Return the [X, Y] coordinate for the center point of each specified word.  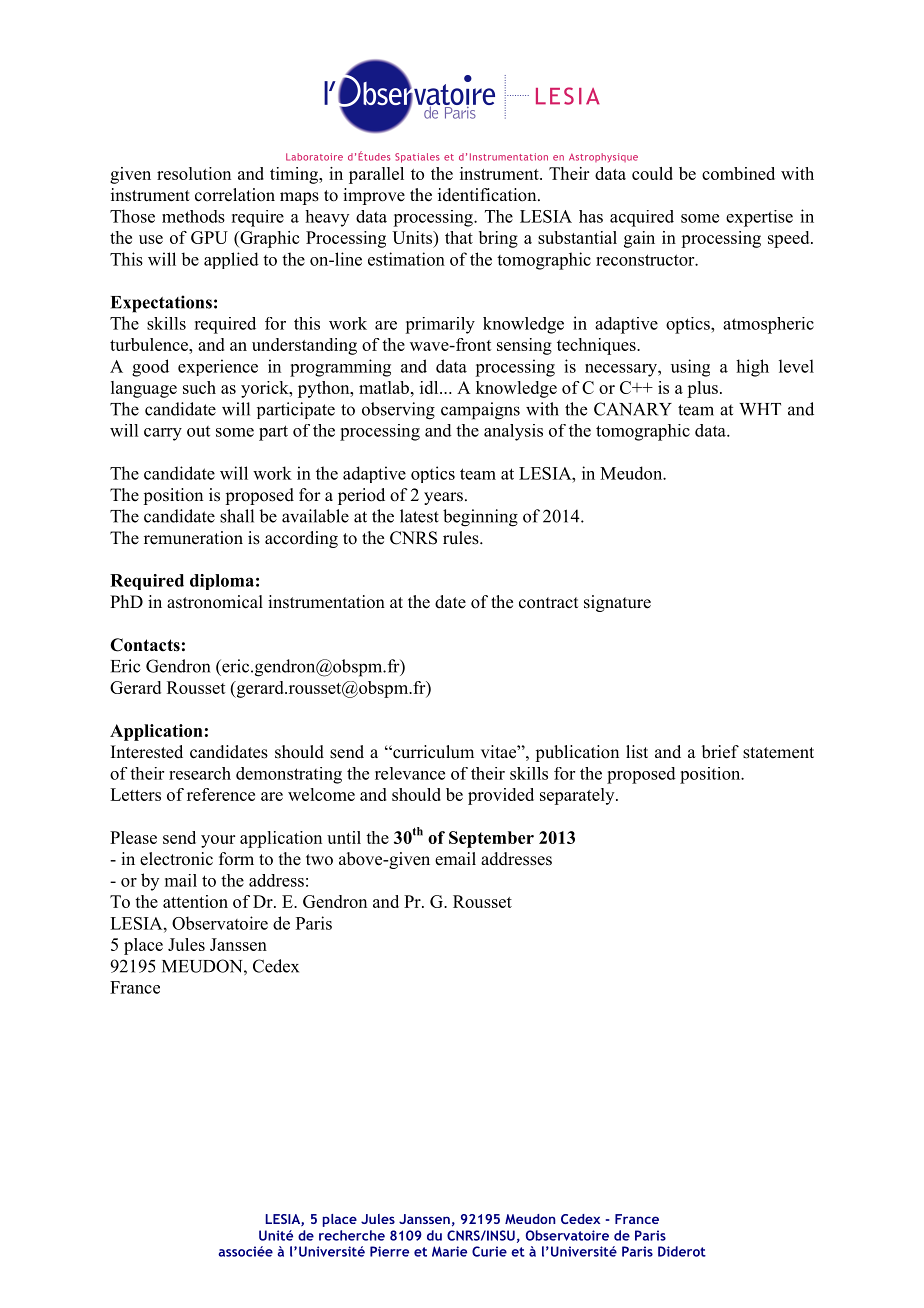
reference [221, 794]
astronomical [215, 602]
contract [548, 603]
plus [702, 389]
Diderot [682, 1251]
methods [193, 216]
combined [738, 173]
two [319, 860]
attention [195, 901]
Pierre [389, 1251]
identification [488, 195]
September [491, 839]
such [199, 387]
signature [617, 603]
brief [720, 752]
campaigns [480, 411]
